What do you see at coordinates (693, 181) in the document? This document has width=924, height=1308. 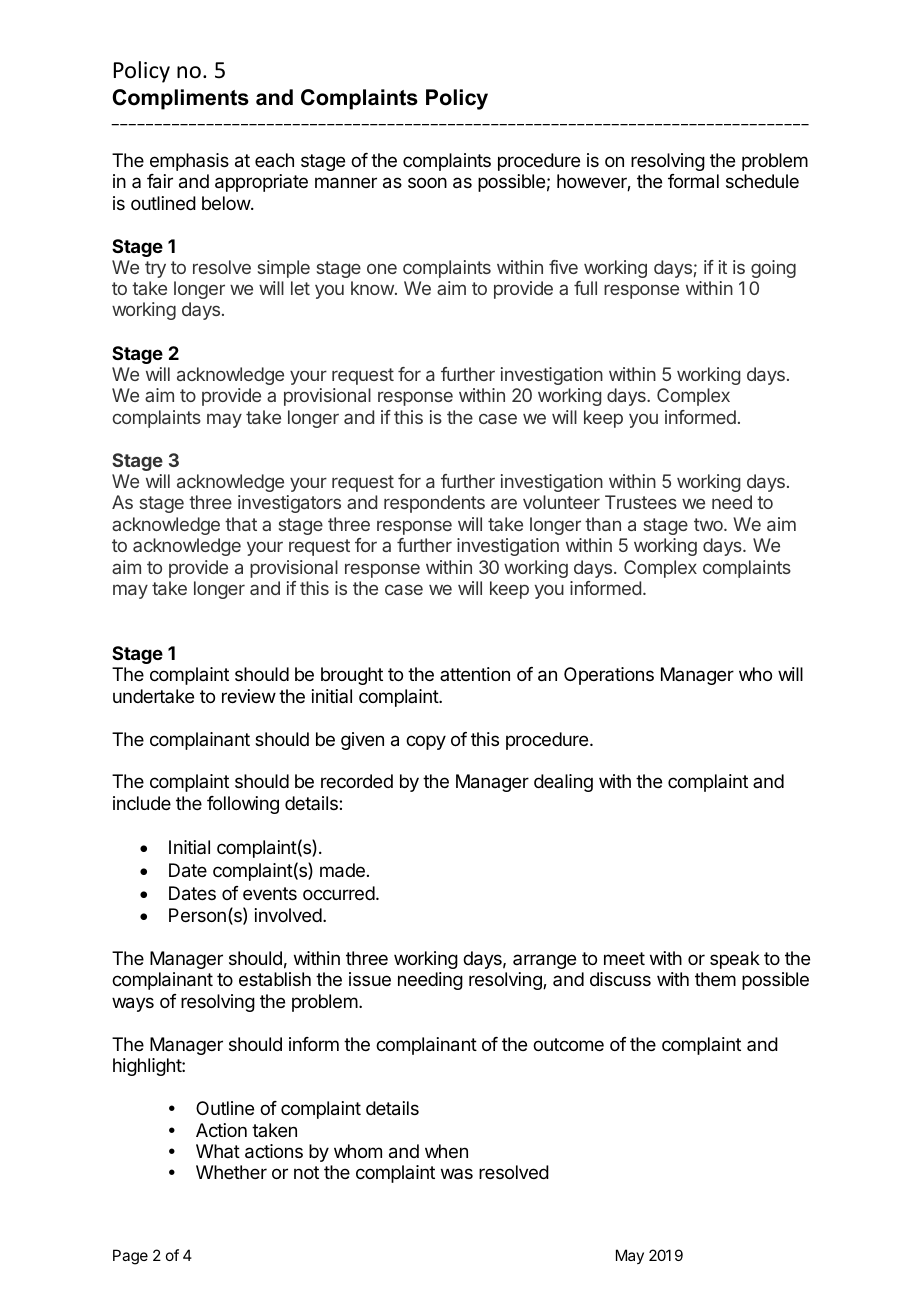 I see `formal` at bounding box center [693, 181].
